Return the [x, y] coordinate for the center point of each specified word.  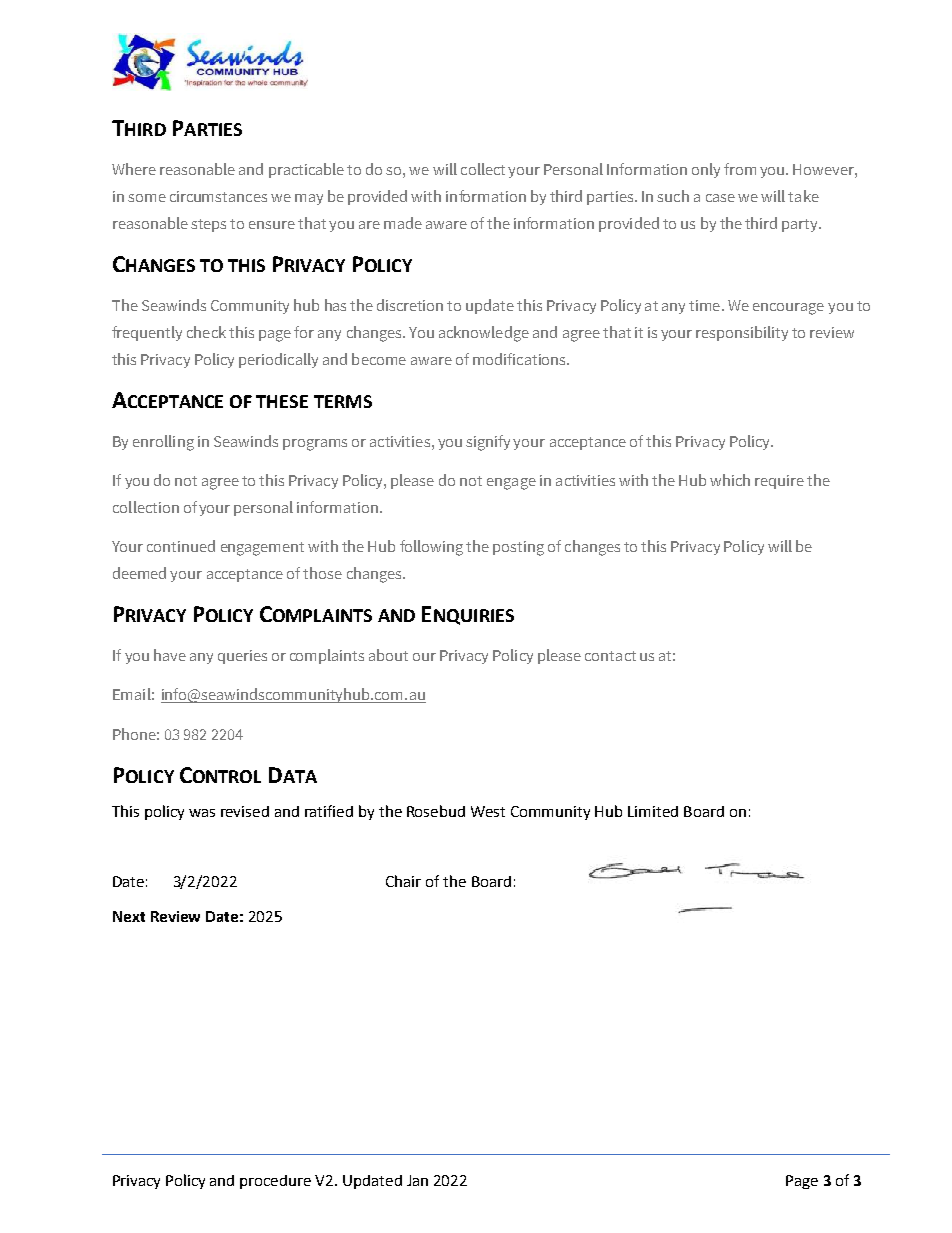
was [202, 813]
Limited [653, 811]
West [488, 811]
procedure [275, 1182]
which [730, 480]
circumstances [218, 196]
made [403, 223]
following [431, 548]
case [720, 198]
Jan [417, 1180]
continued [181, 546]
